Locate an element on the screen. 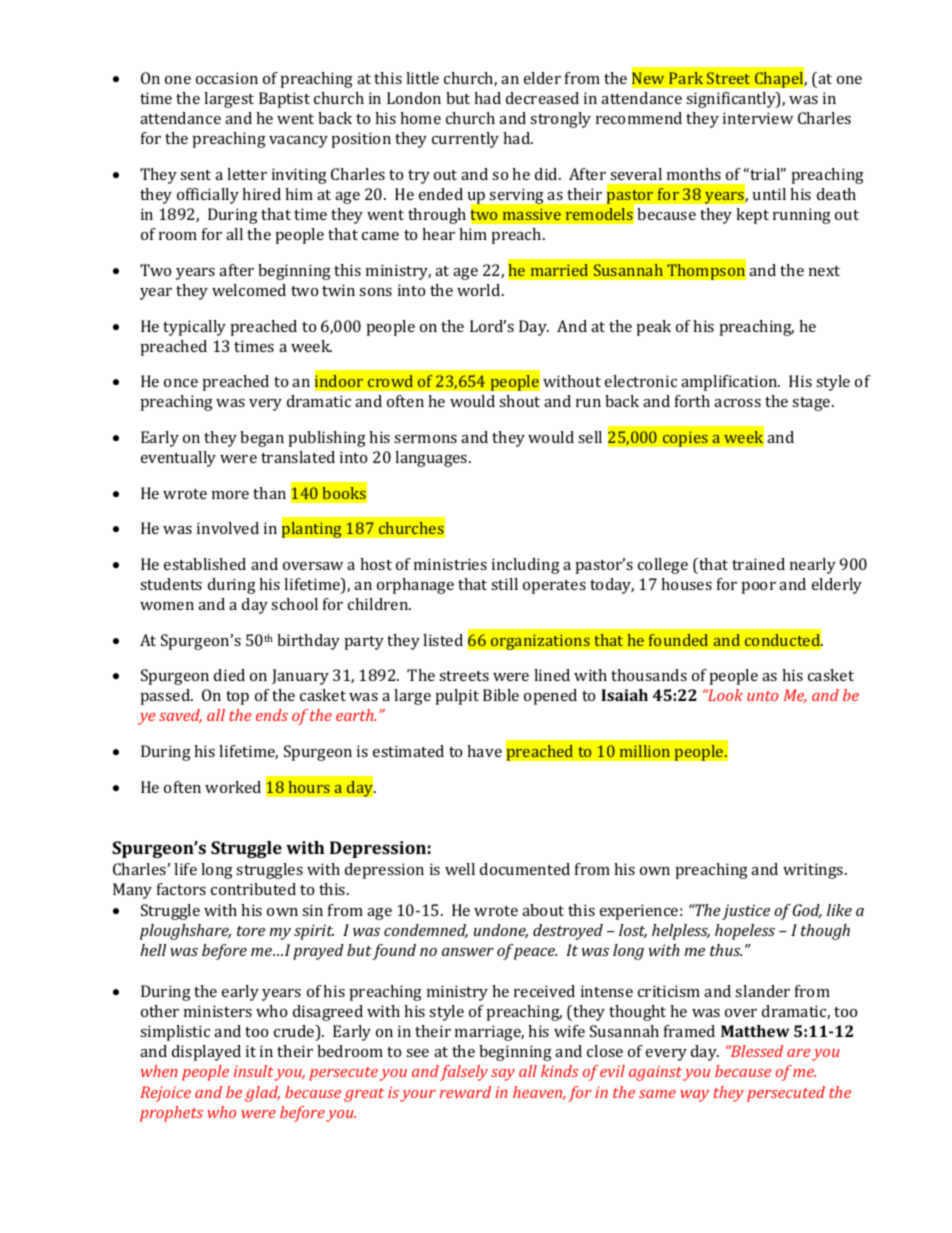 The height and width of the screenshot is (1233, 952). interview is located at coordinates (758, 118).
